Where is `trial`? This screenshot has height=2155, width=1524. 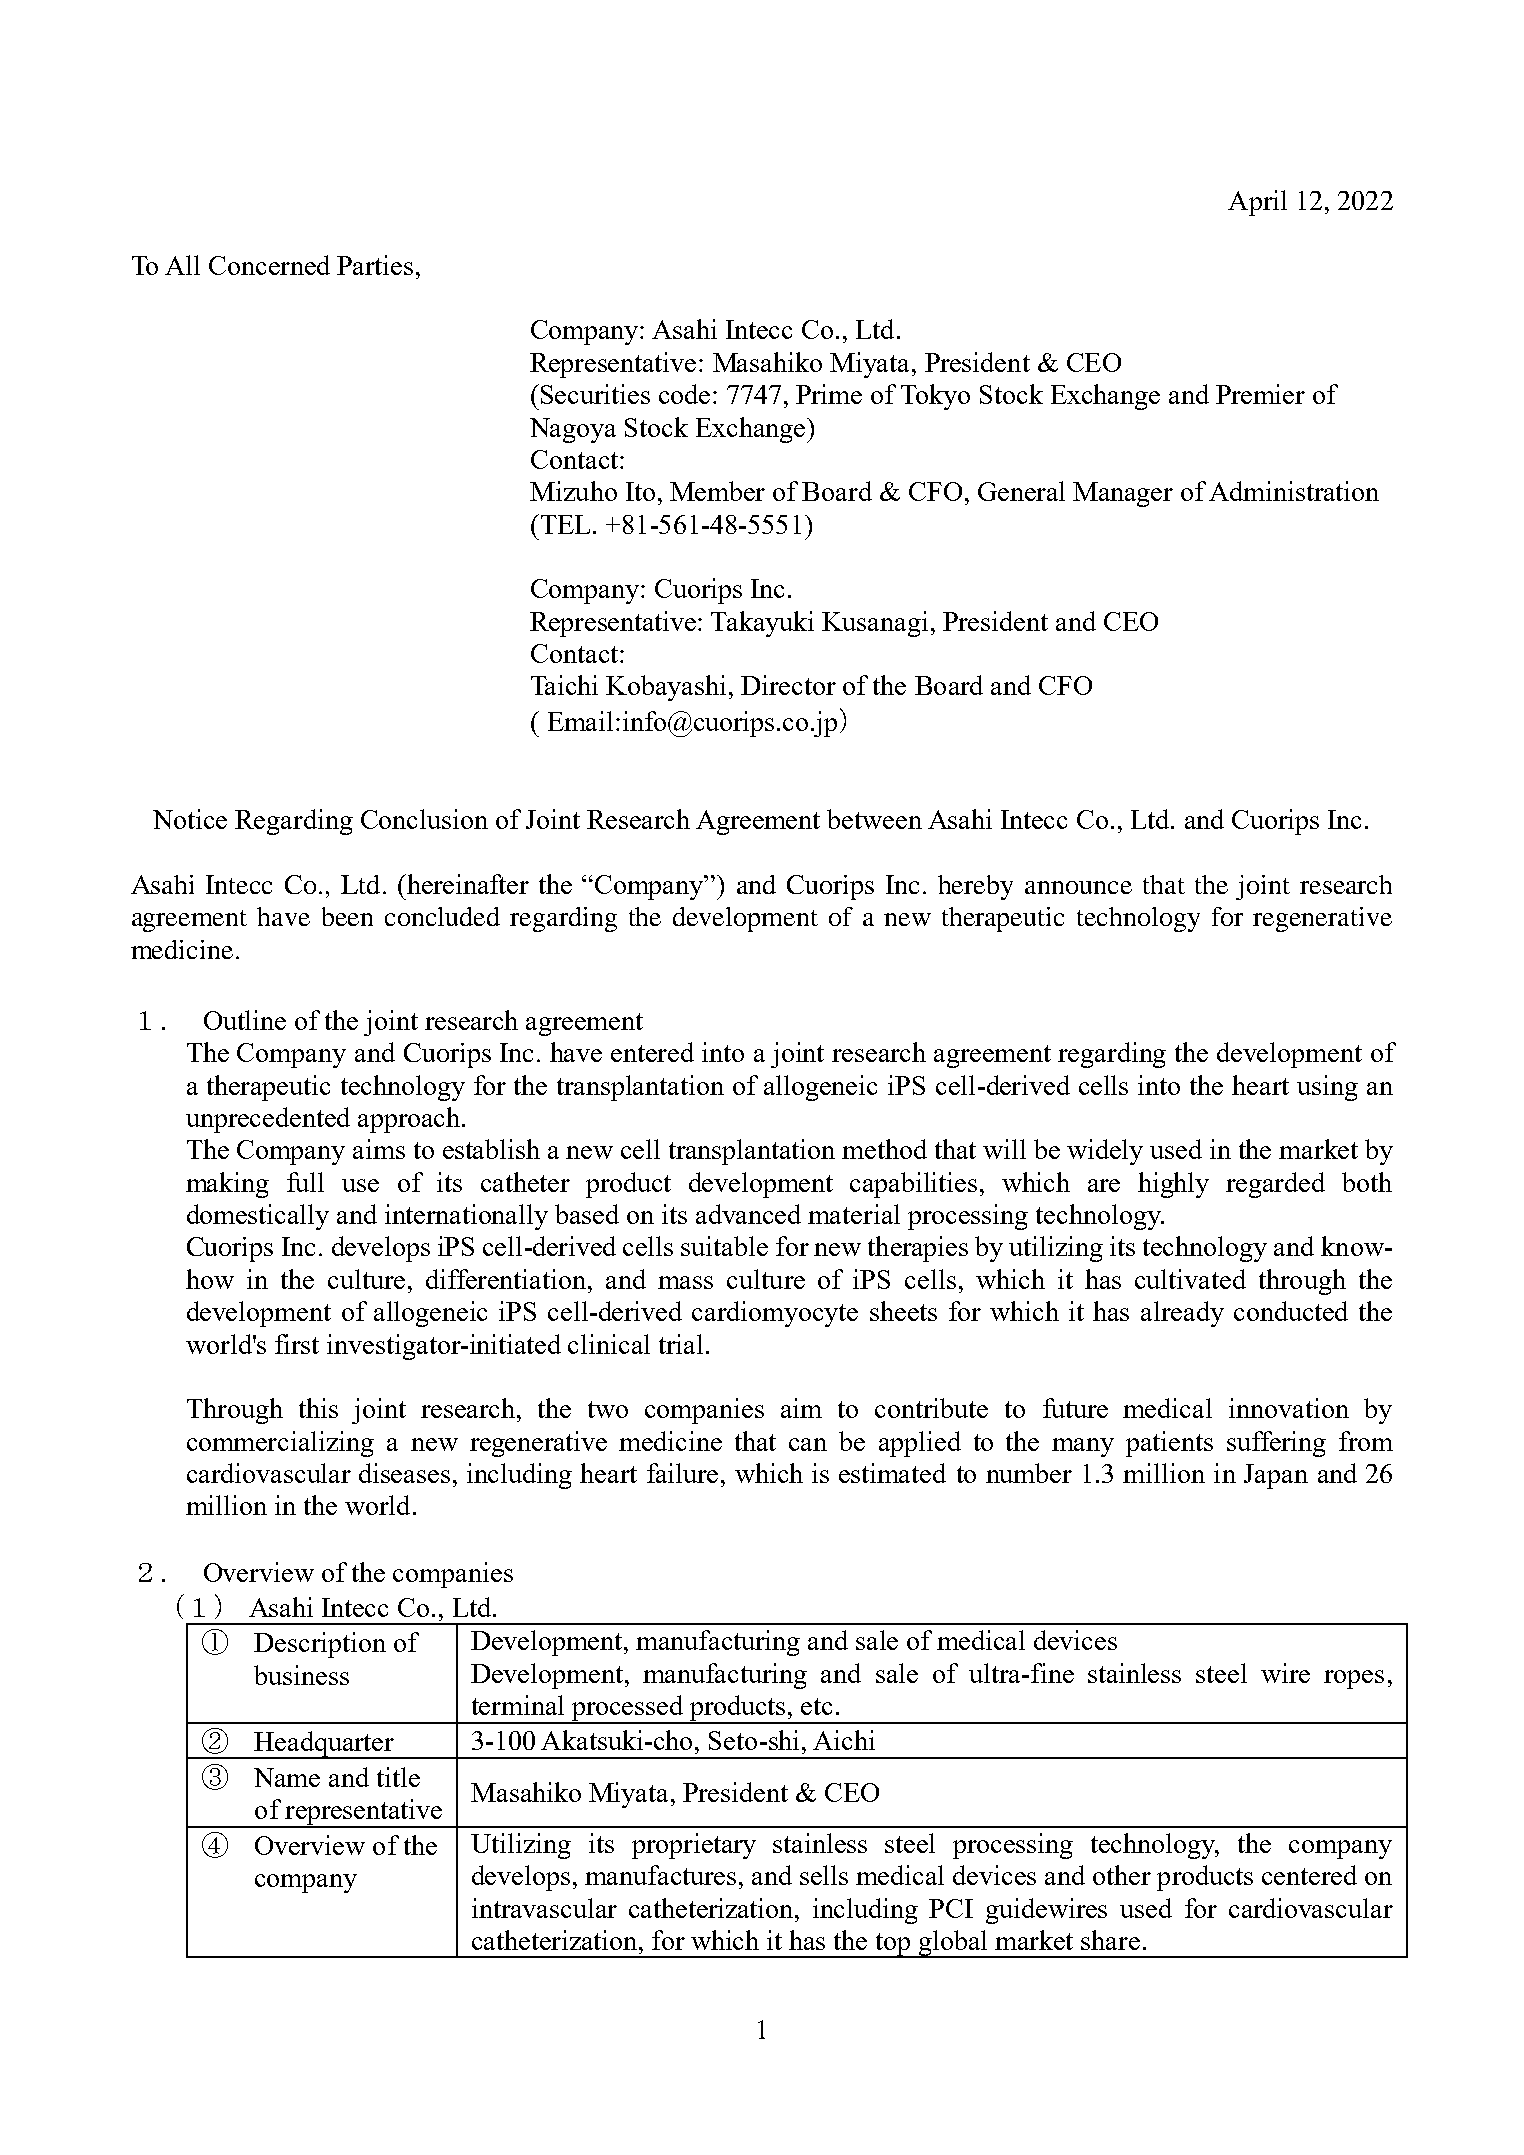 trial is located at coordinates (681, 1344).
